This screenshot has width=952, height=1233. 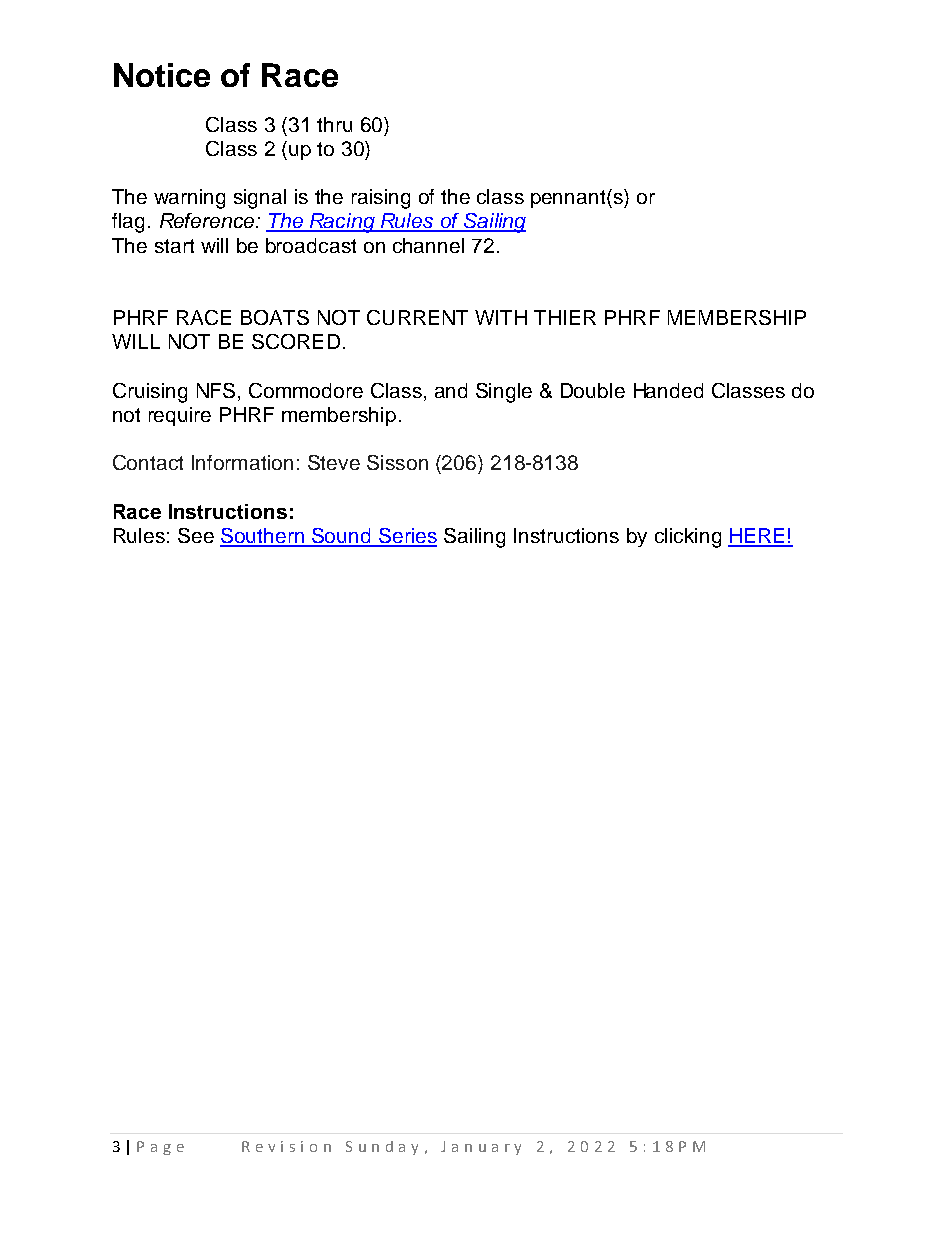 What do you see at coordinates (565, 317) in the screenshot?
I see `THIER` at bounding box center [565, 317].
